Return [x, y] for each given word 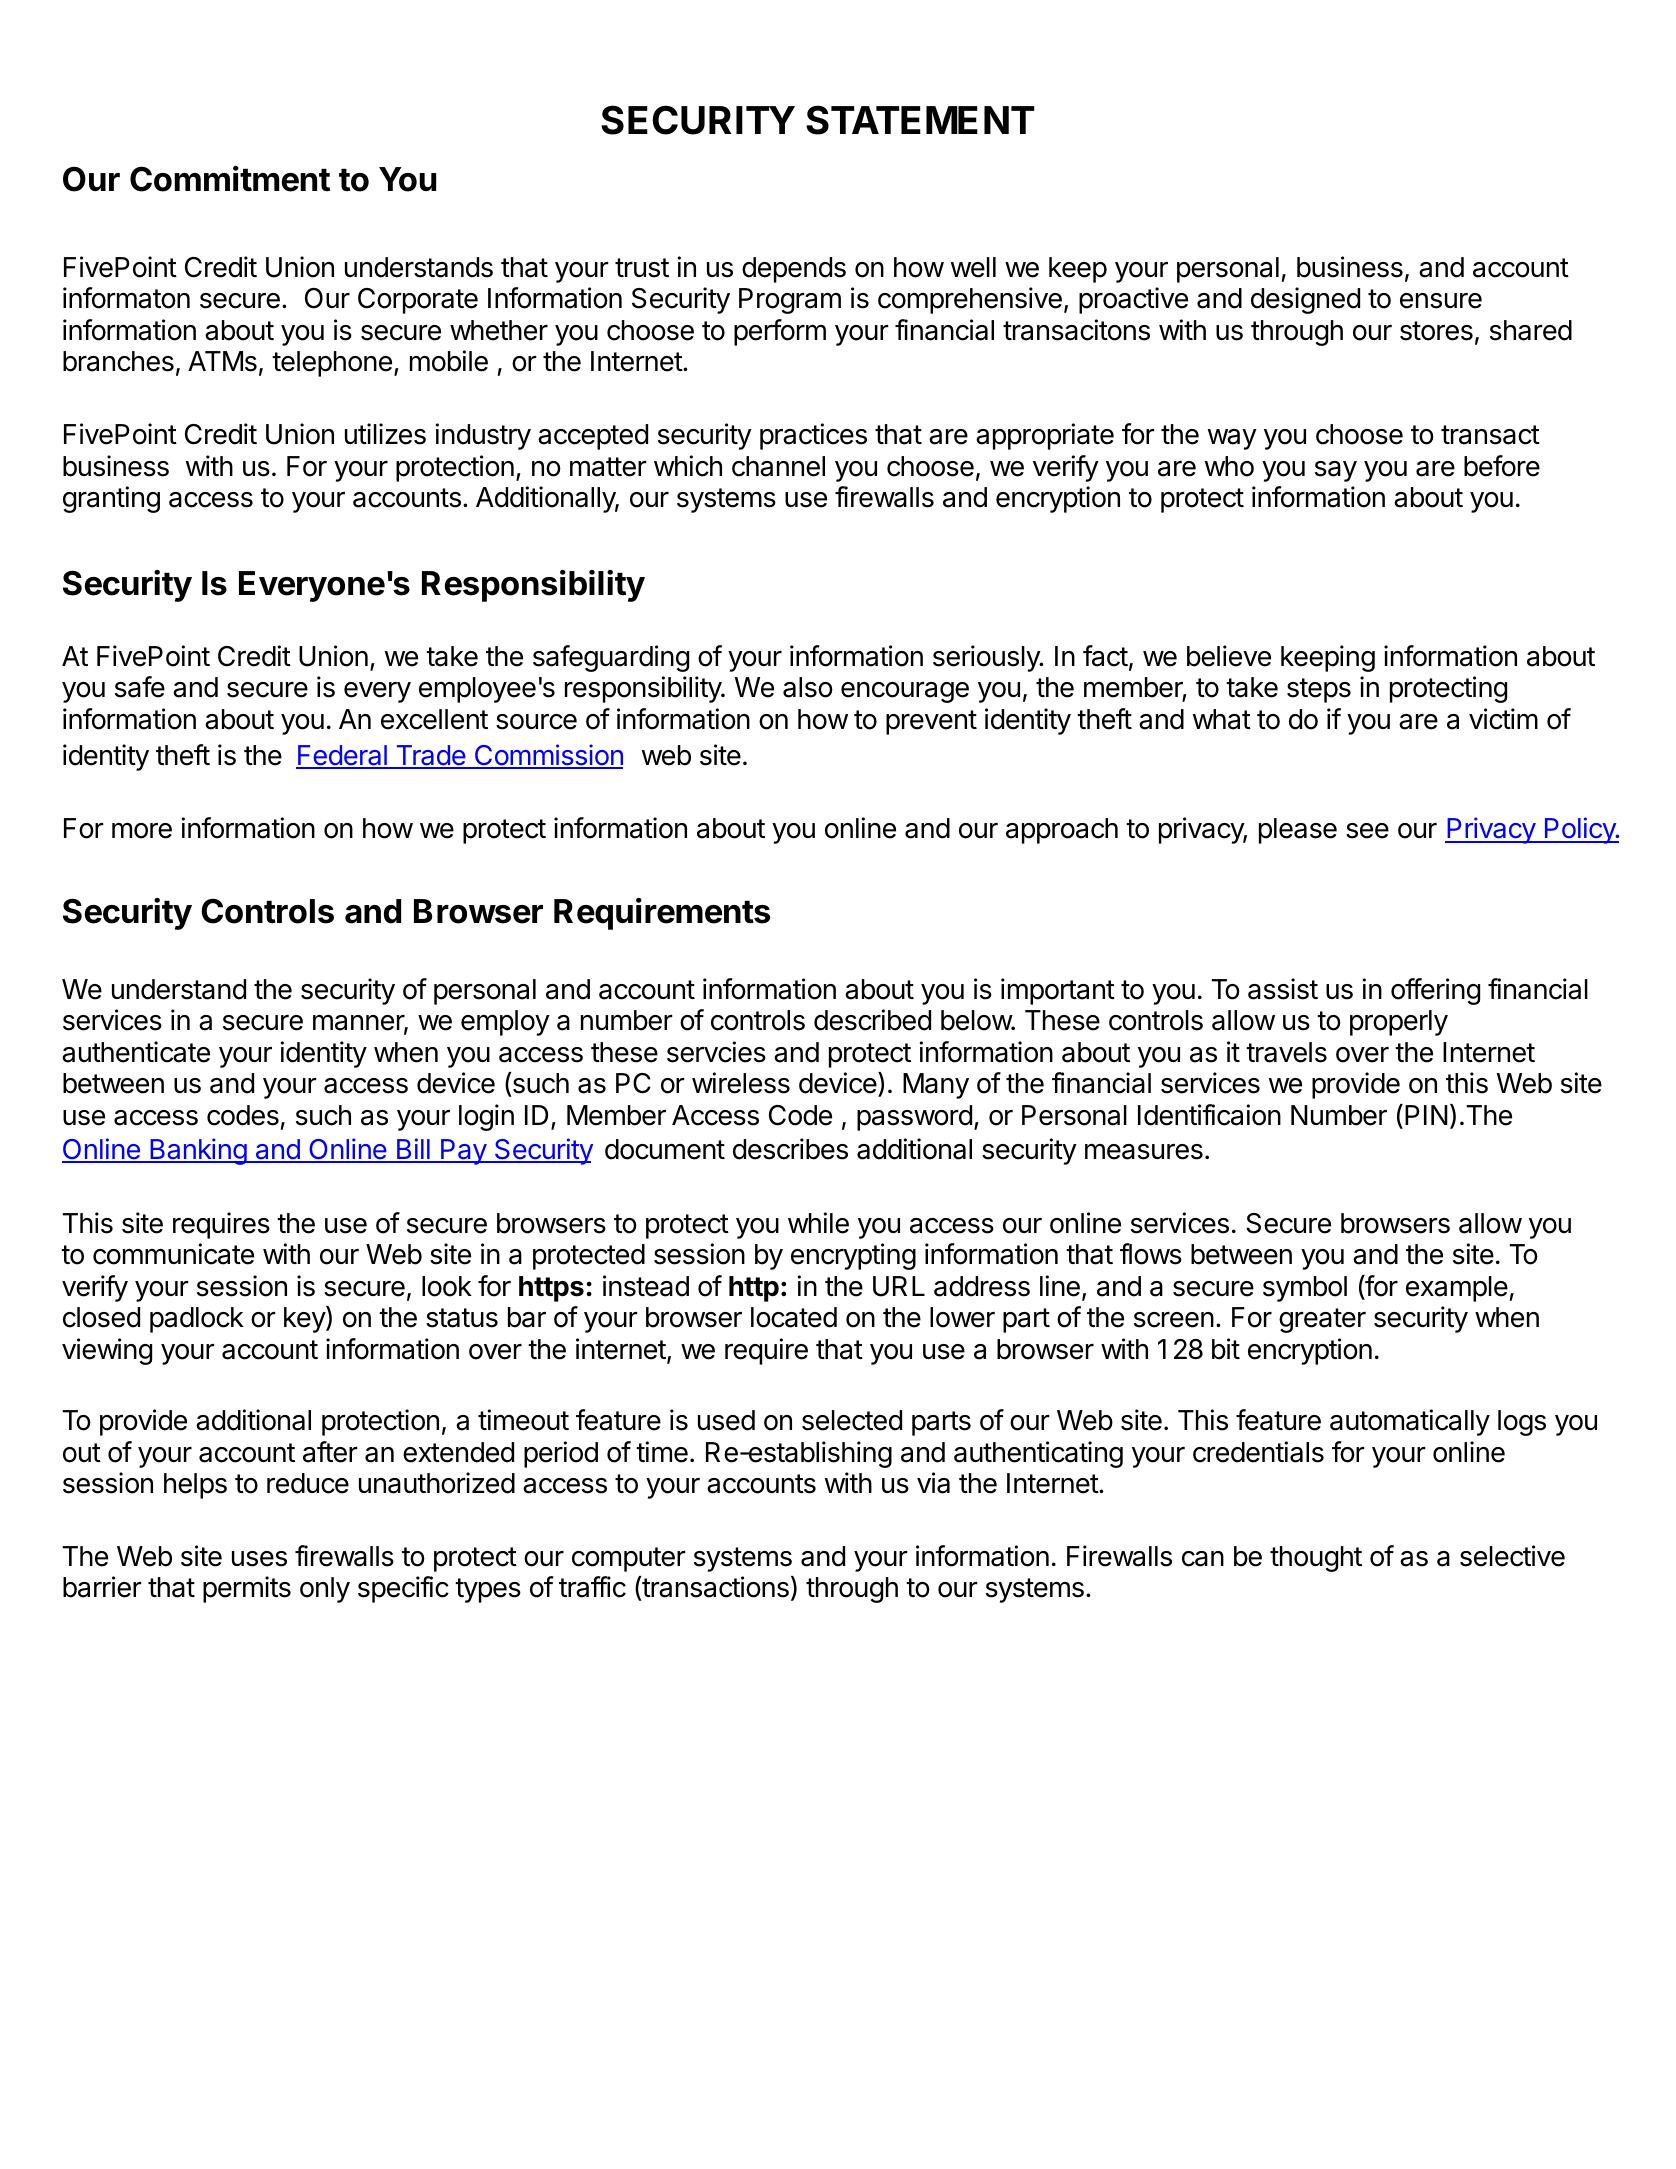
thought [1316, 1559]
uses [259, 1559]
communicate [173, 1254]
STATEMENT [920, 120]
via [933, 1483]
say [1336, 471]
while [818, 1223]
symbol [1305, 1289]
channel [778, 466]
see [1367, 831]
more [142, 831]
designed [1305, 300]
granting [111, 499]
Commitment [230, 179]
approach [1062, 831]
